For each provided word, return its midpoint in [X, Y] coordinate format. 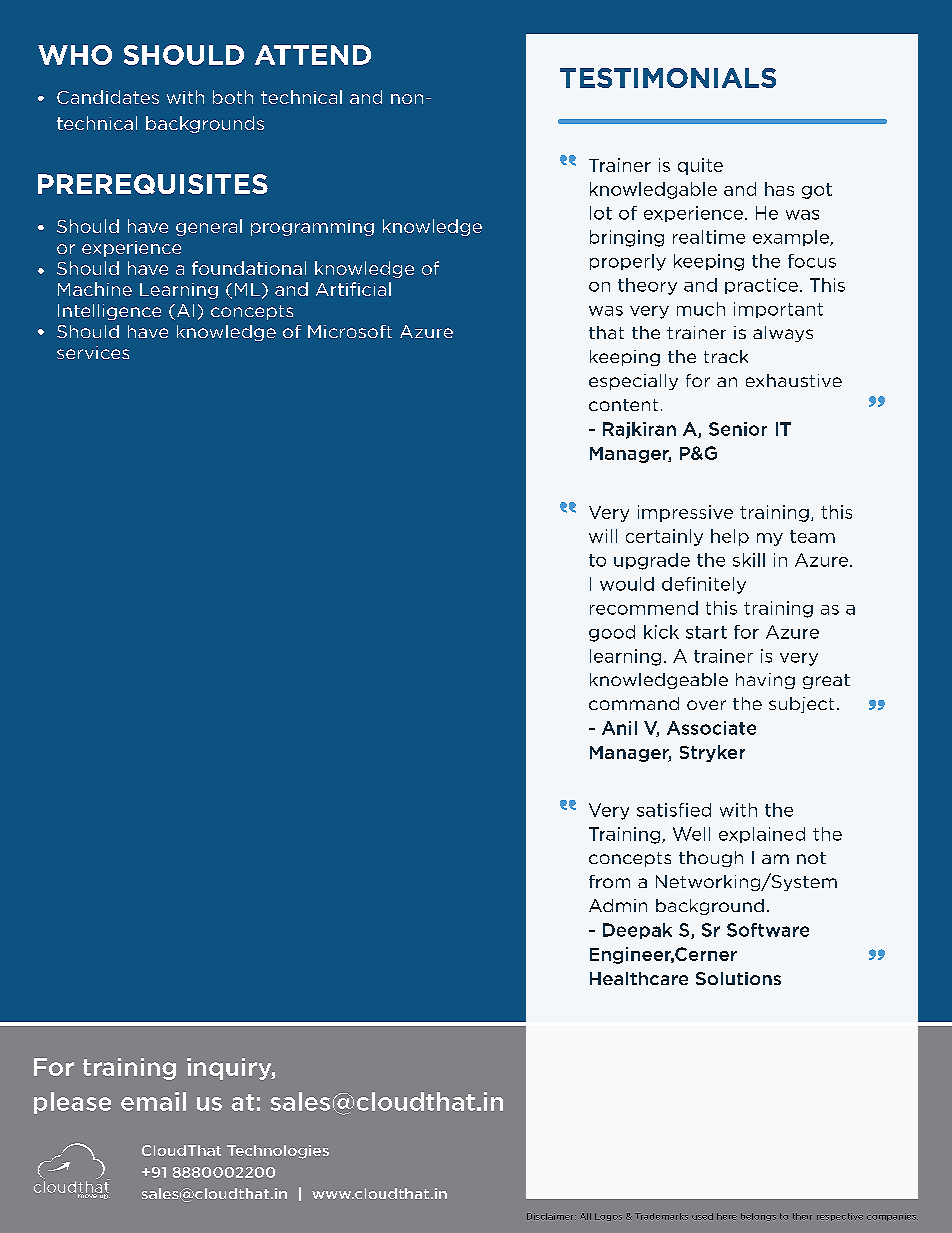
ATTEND [313, 55]
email [153, 1101]
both [233, 97]
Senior [738, 429]
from [609, 881]
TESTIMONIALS [668, 78]
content [623, 405]
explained [762, 835]
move [88, 1195]
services [93, 352]
